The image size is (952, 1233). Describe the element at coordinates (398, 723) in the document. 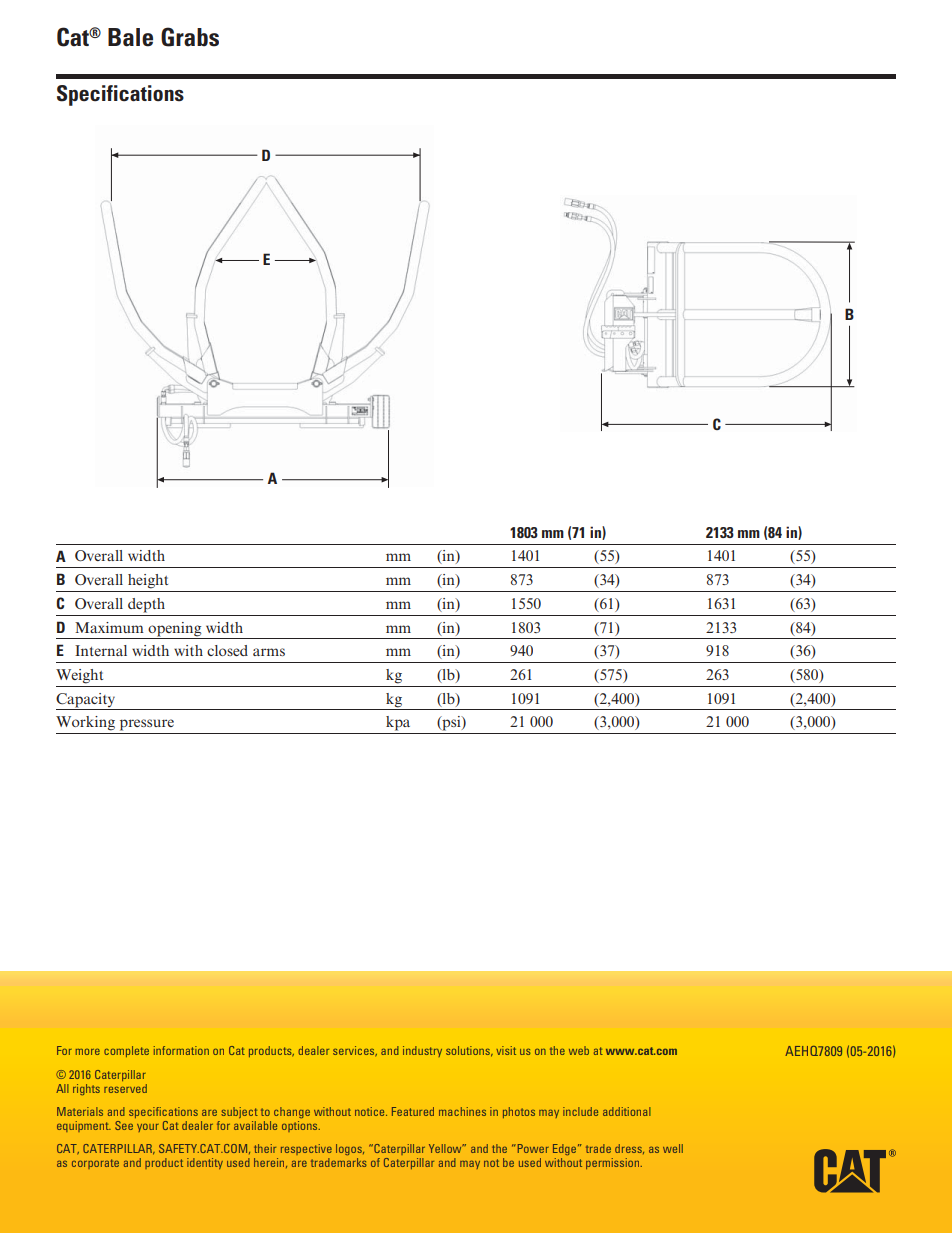

I see `kpa` at that location.
